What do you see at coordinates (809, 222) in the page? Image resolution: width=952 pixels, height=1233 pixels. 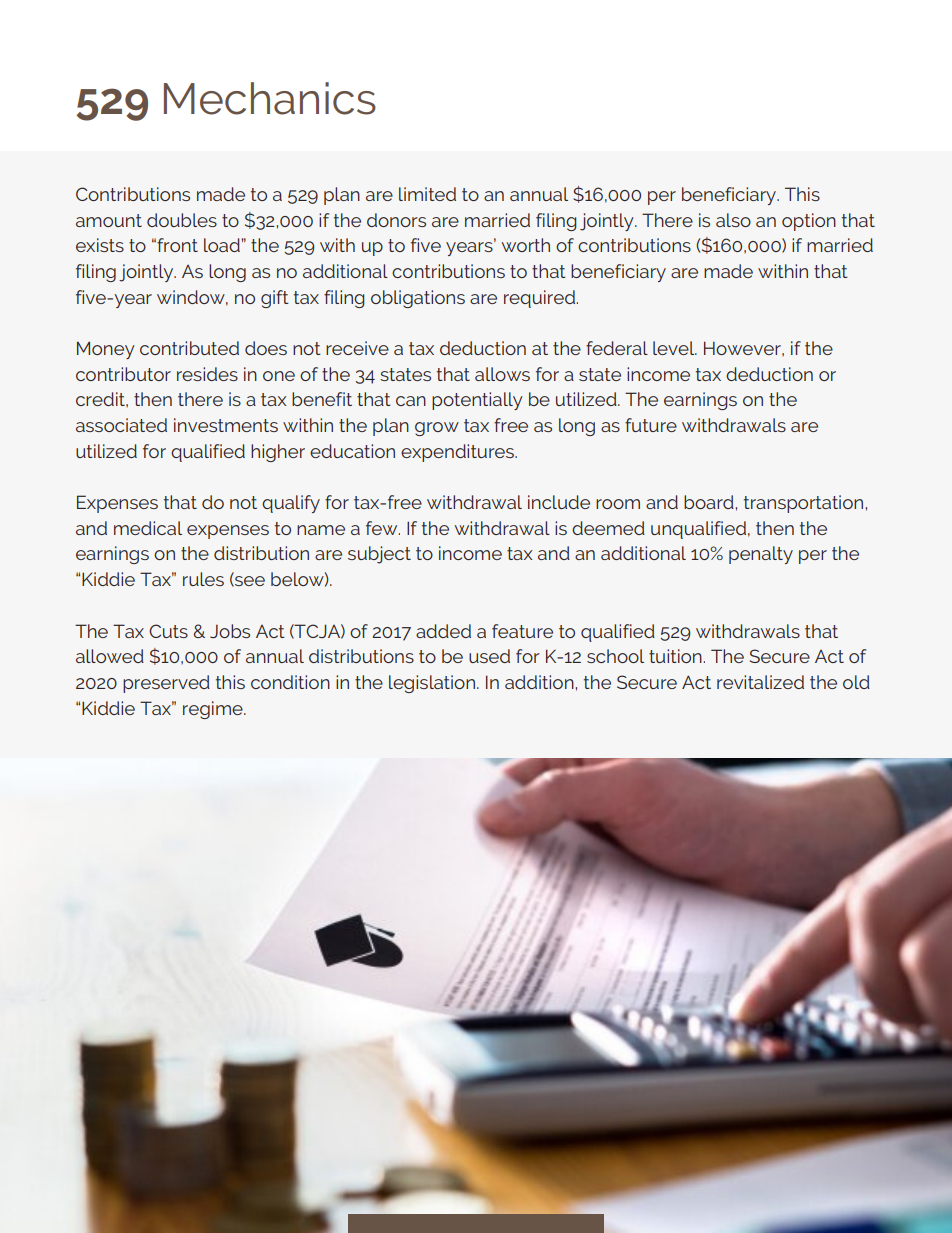 I see `option` at bounding box center [809, 222].
